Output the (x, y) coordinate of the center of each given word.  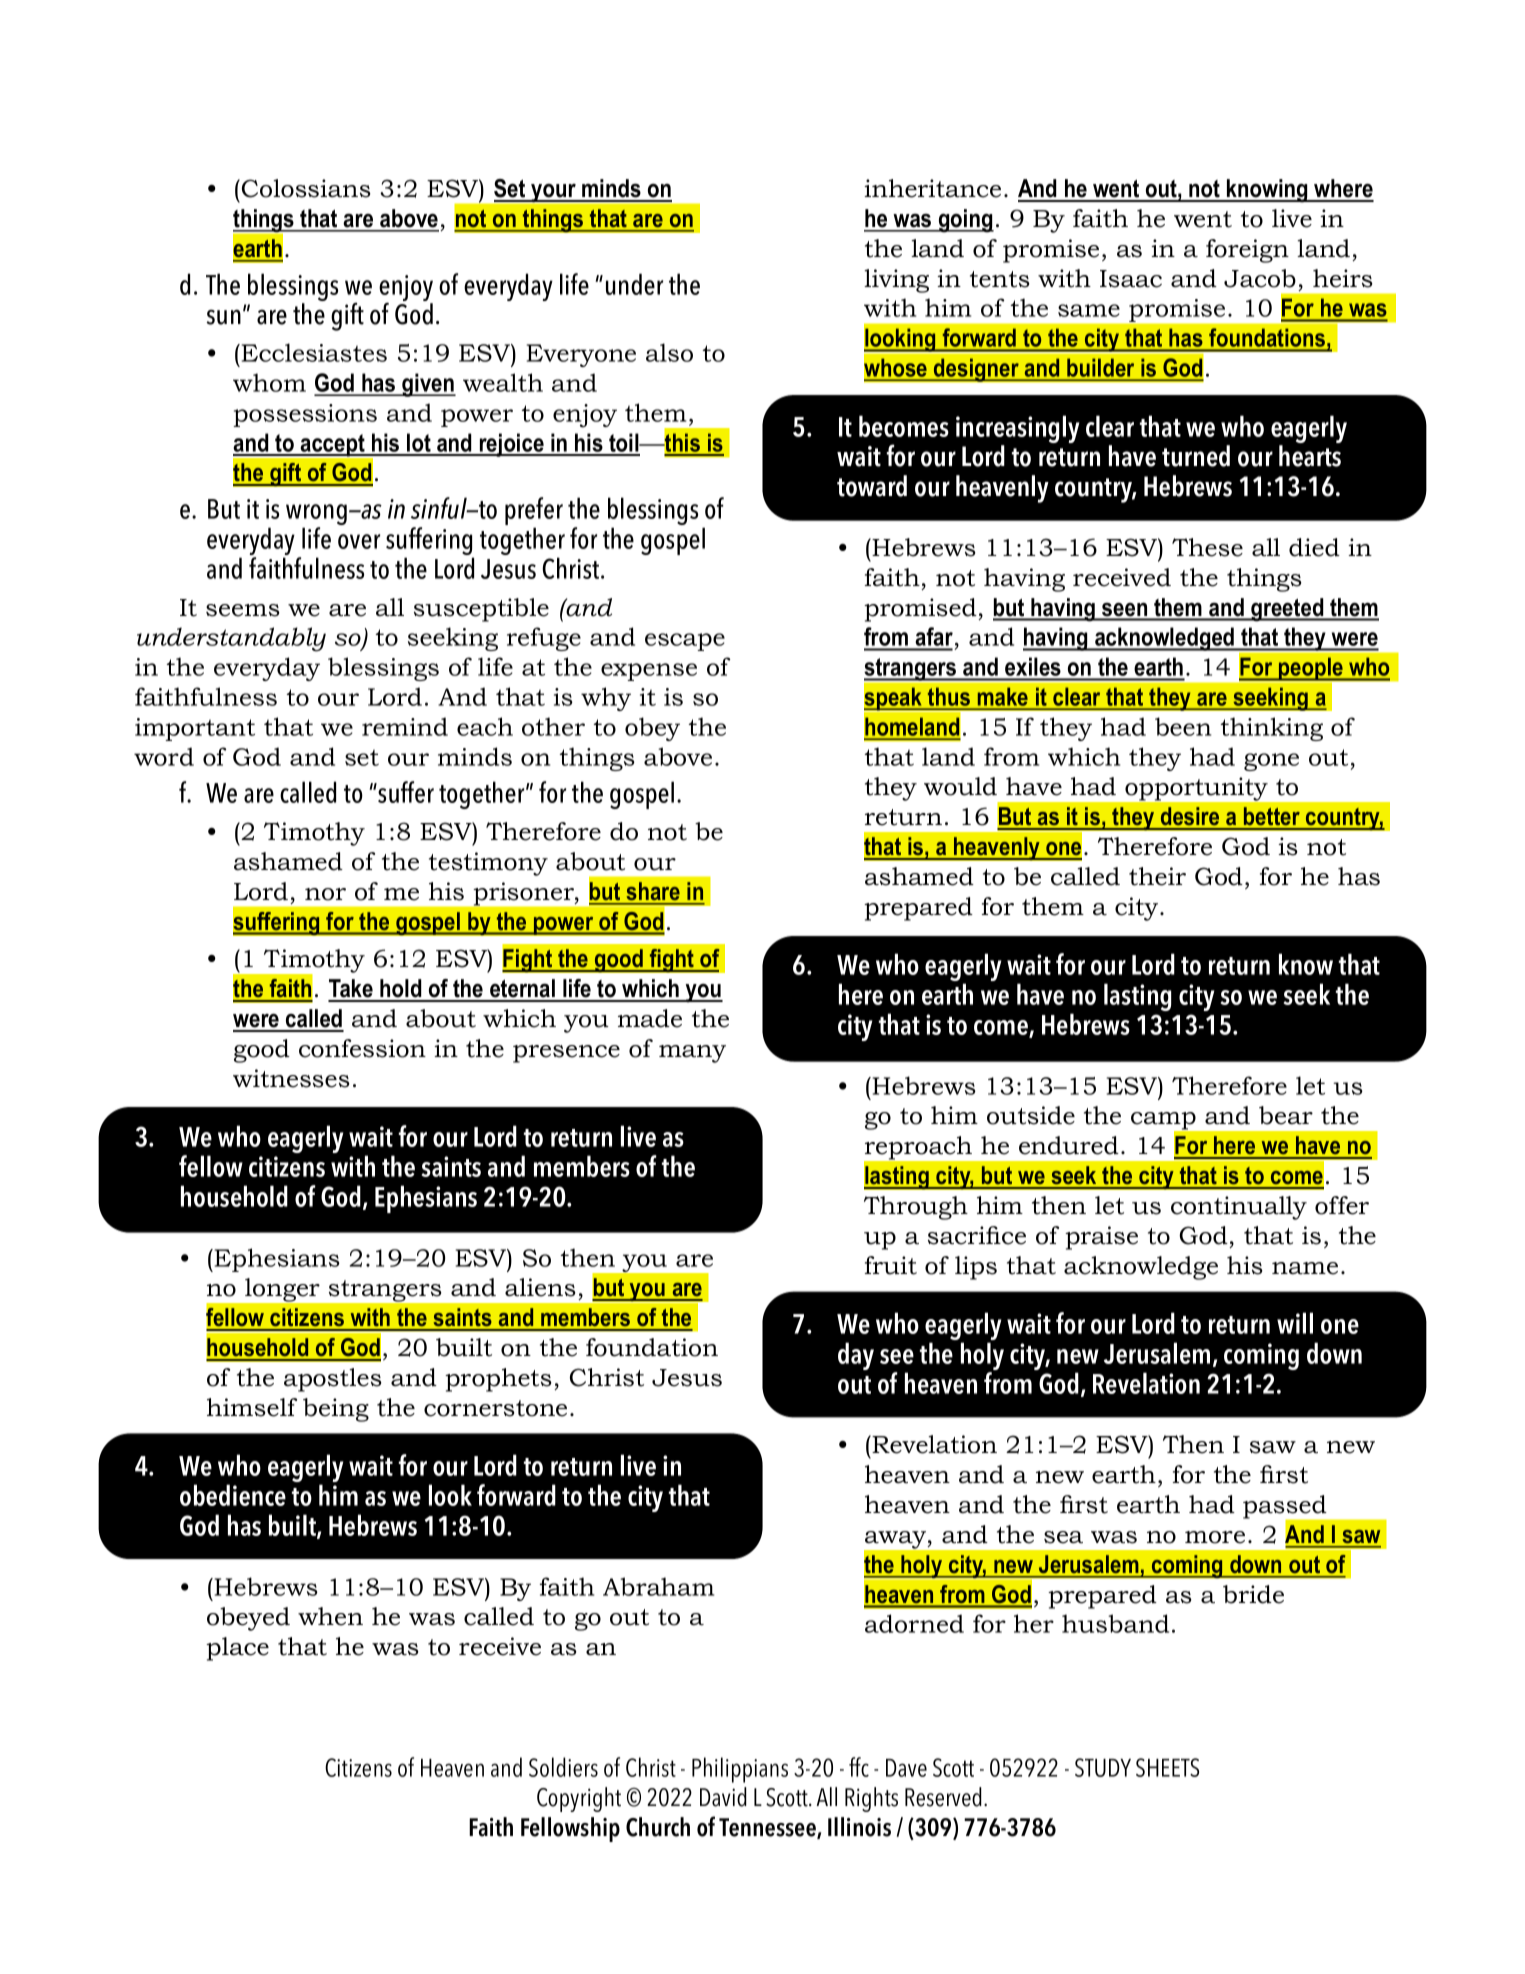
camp (1164, 1122)
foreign (1247, 251)
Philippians (740, 1770)
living (896, 281)
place (237, 1649)
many (692, 1054)
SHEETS (1167, 1767)
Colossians (306, 188)
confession (362, 1048)
